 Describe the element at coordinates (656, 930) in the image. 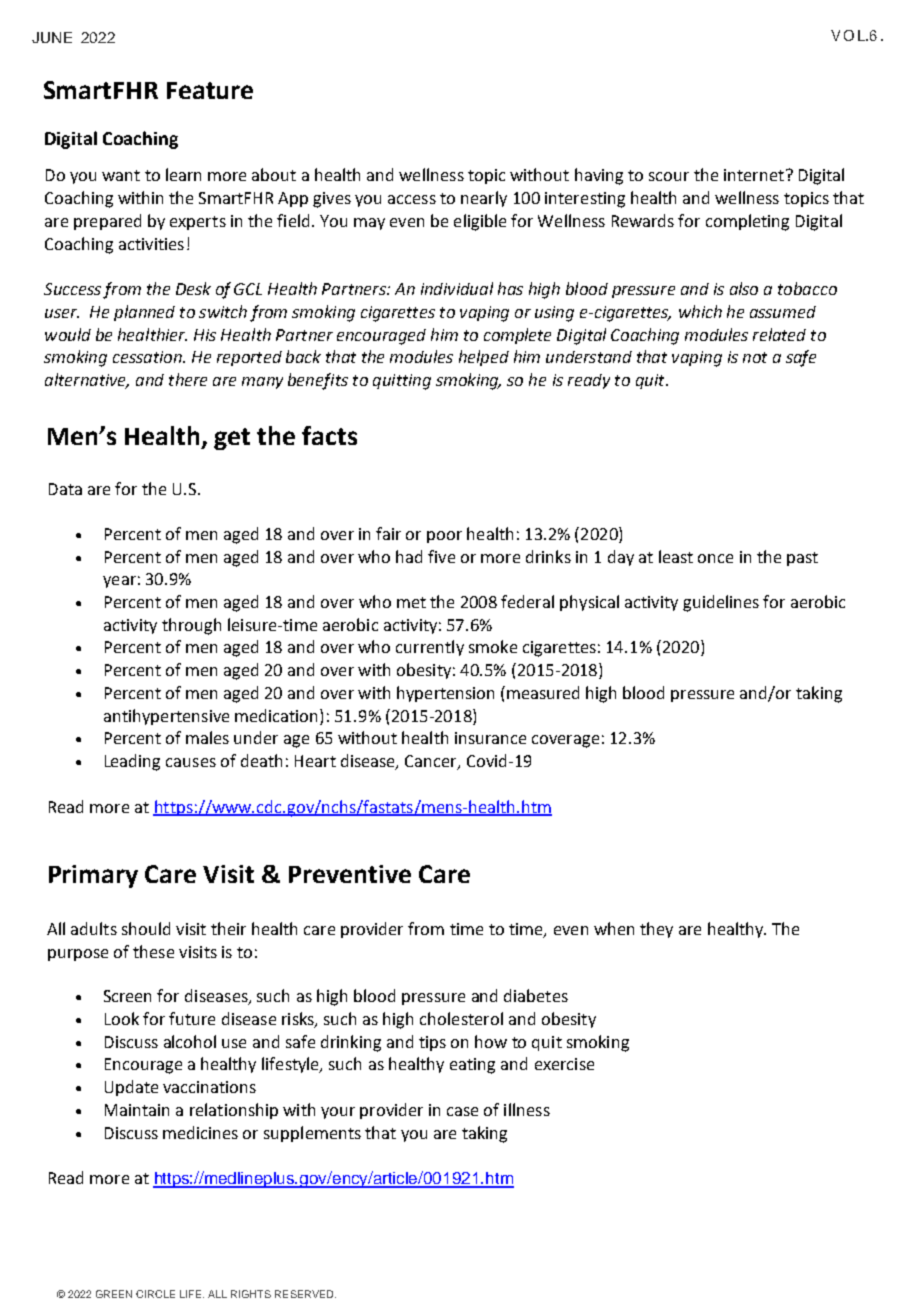

I see `they` at that location.
